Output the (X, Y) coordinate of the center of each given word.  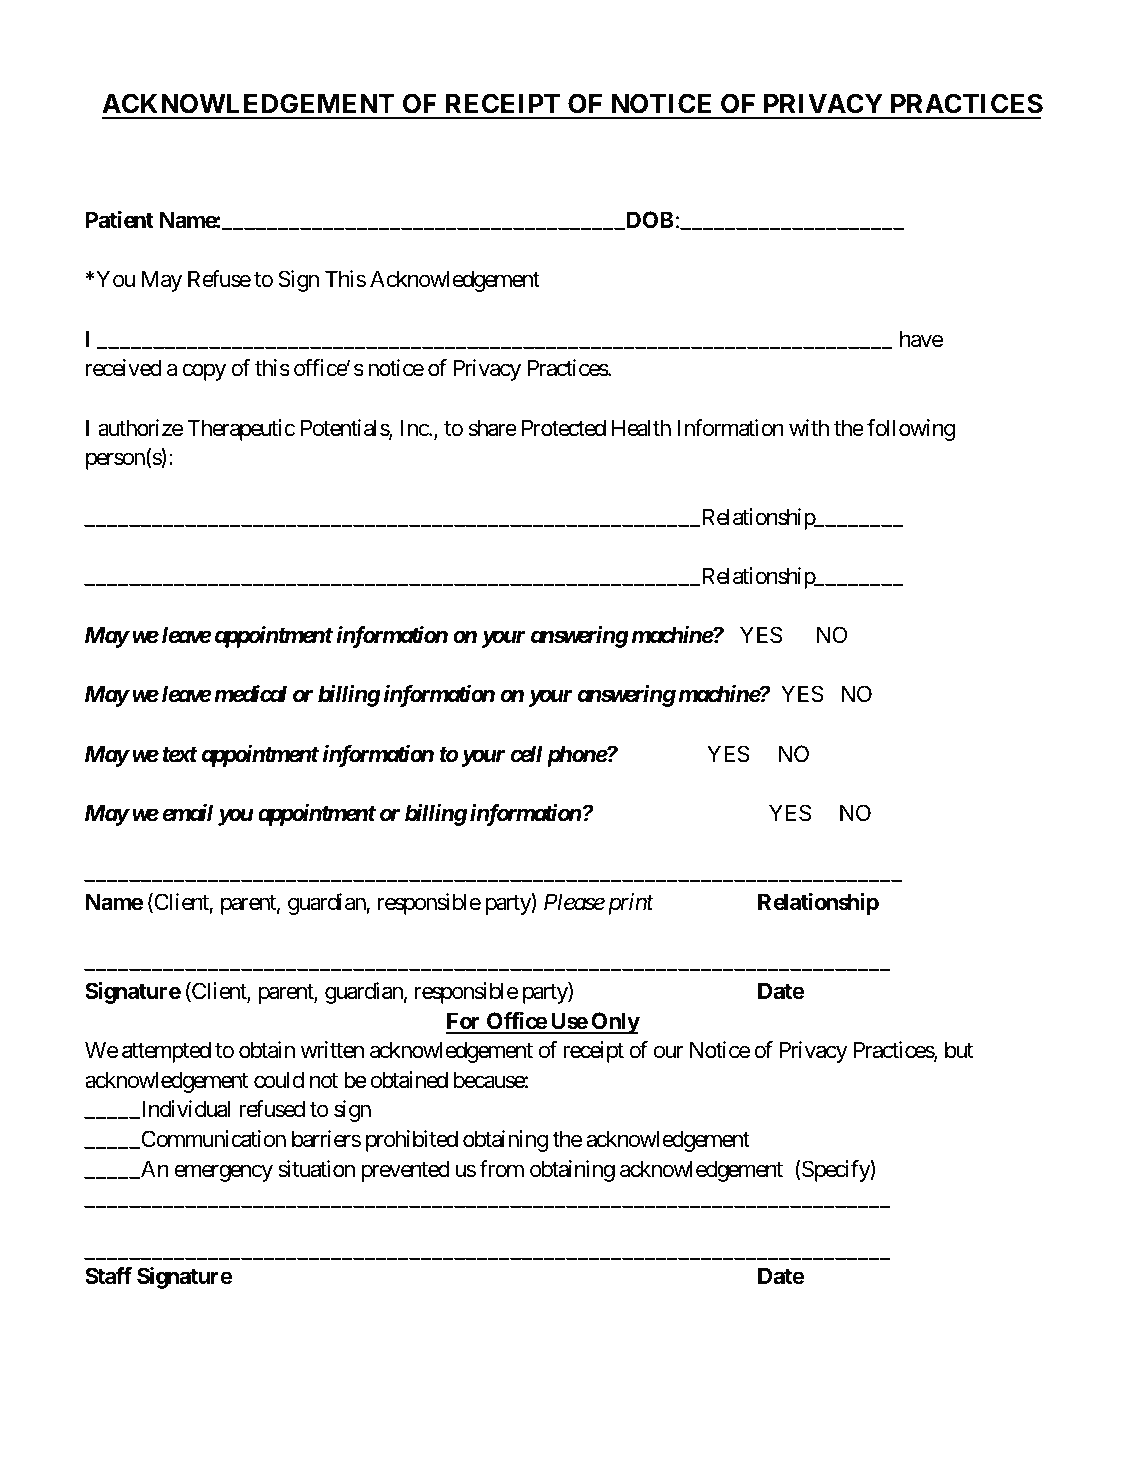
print (631, 904)
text (180, 755)
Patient (120, 220)
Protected (564, 428)
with (809, 427)
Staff (108, 1276)
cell (527, 754)
